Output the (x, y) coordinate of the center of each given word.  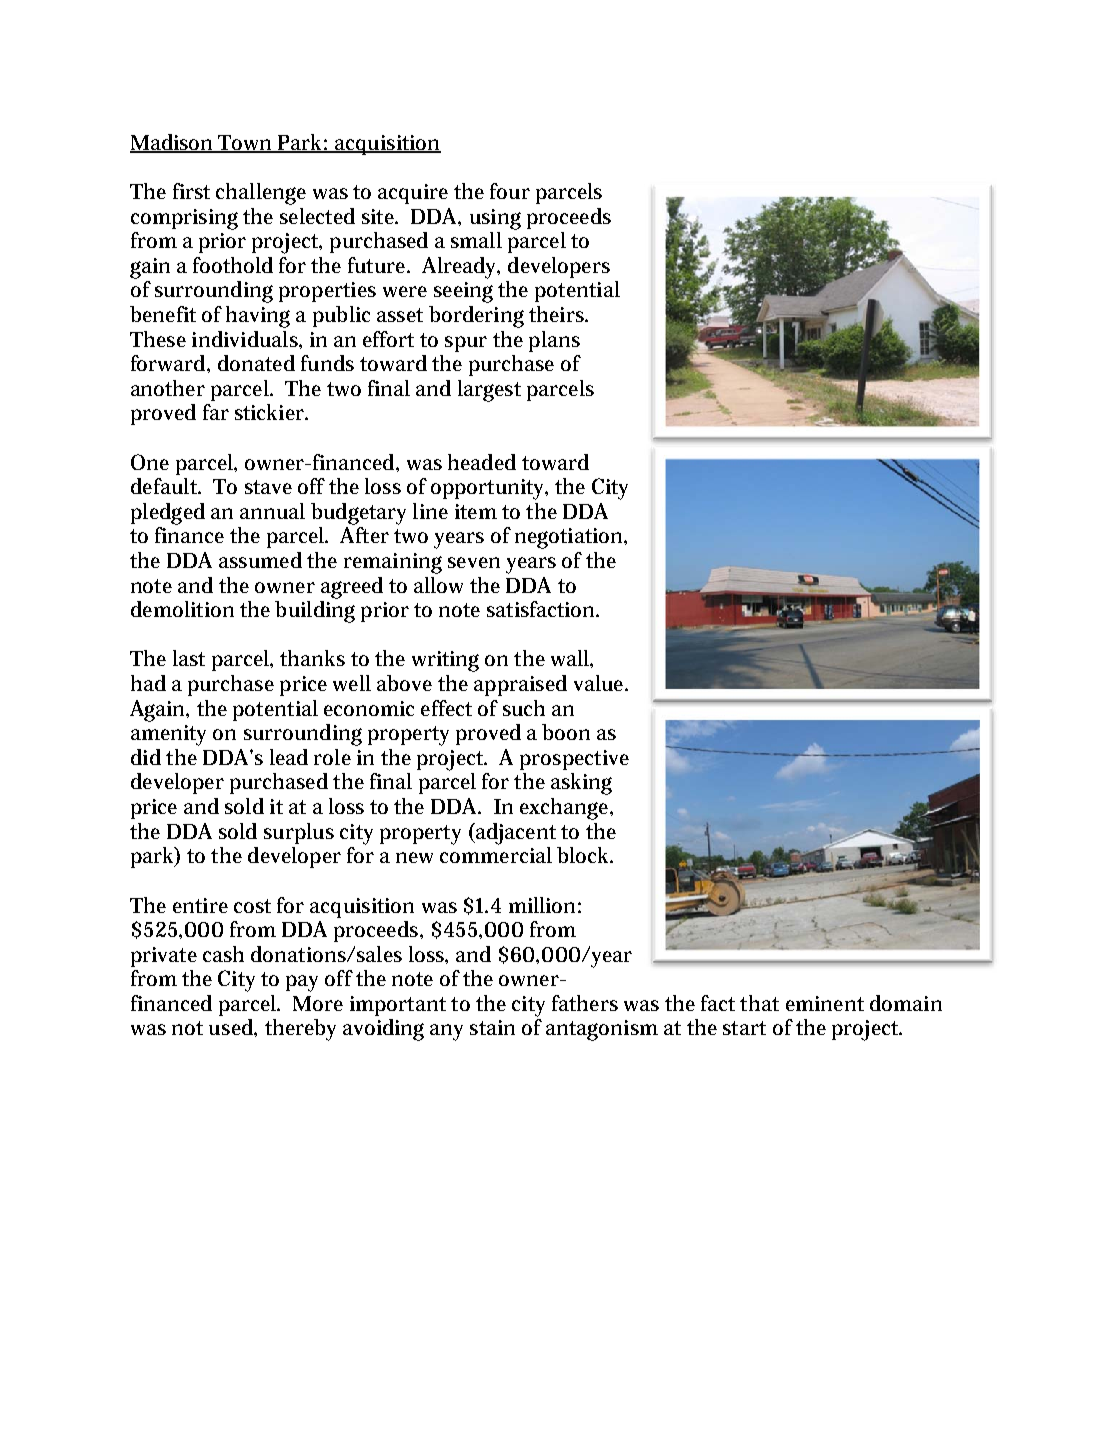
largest (489, 391)
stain (492, 1027)
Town (246, 144)
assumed (260, 560)
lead (289, 757)
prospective (574, 760)
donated (256, 363)
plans (554, 341)
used (233, 1028)
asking (581, 784)
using (495, 219)
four (510, 191)
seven (474, 562)
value (600, 683)
